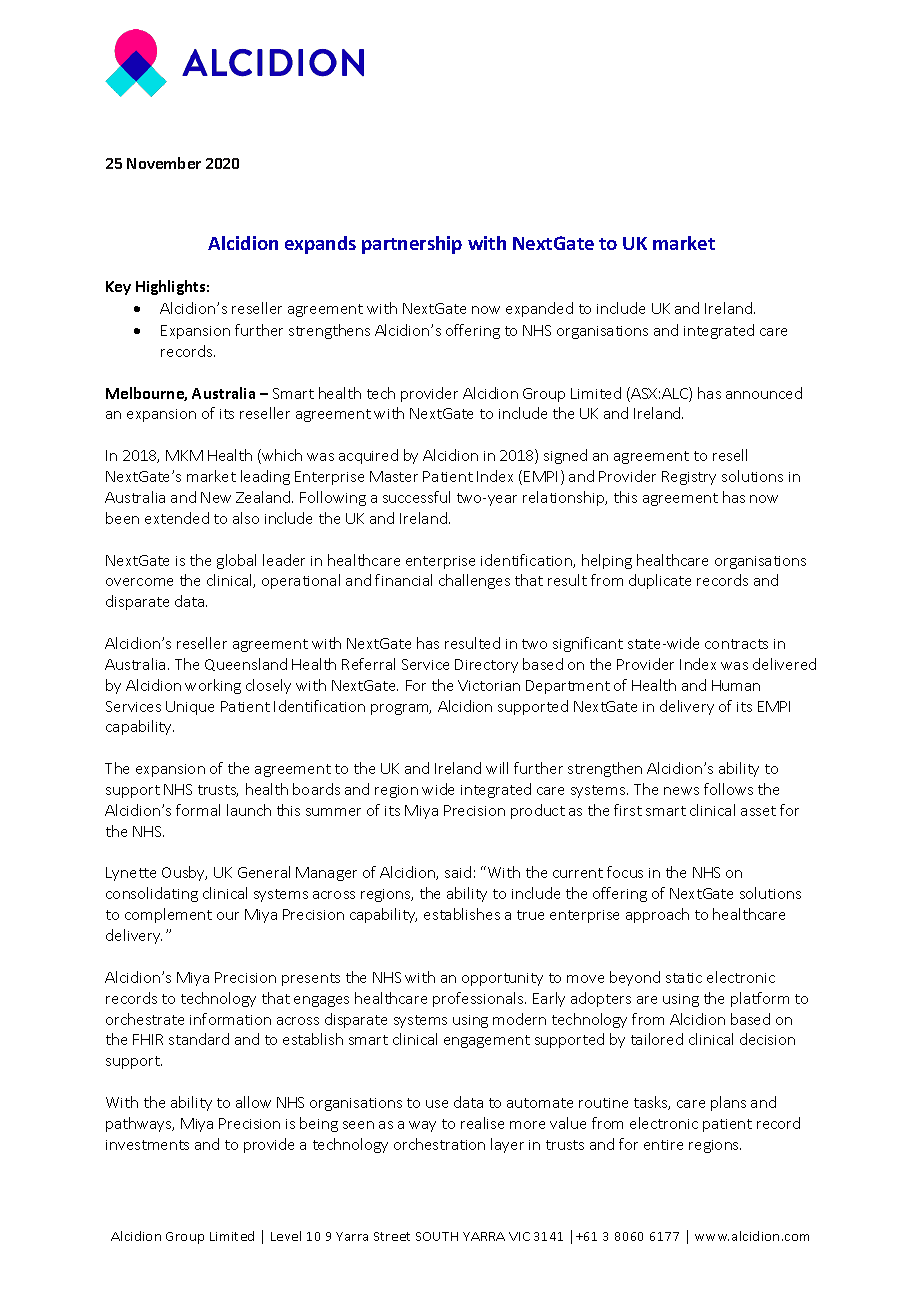  Describe the element at coordinates (164, 163) in the image. I see `November` at that location.
